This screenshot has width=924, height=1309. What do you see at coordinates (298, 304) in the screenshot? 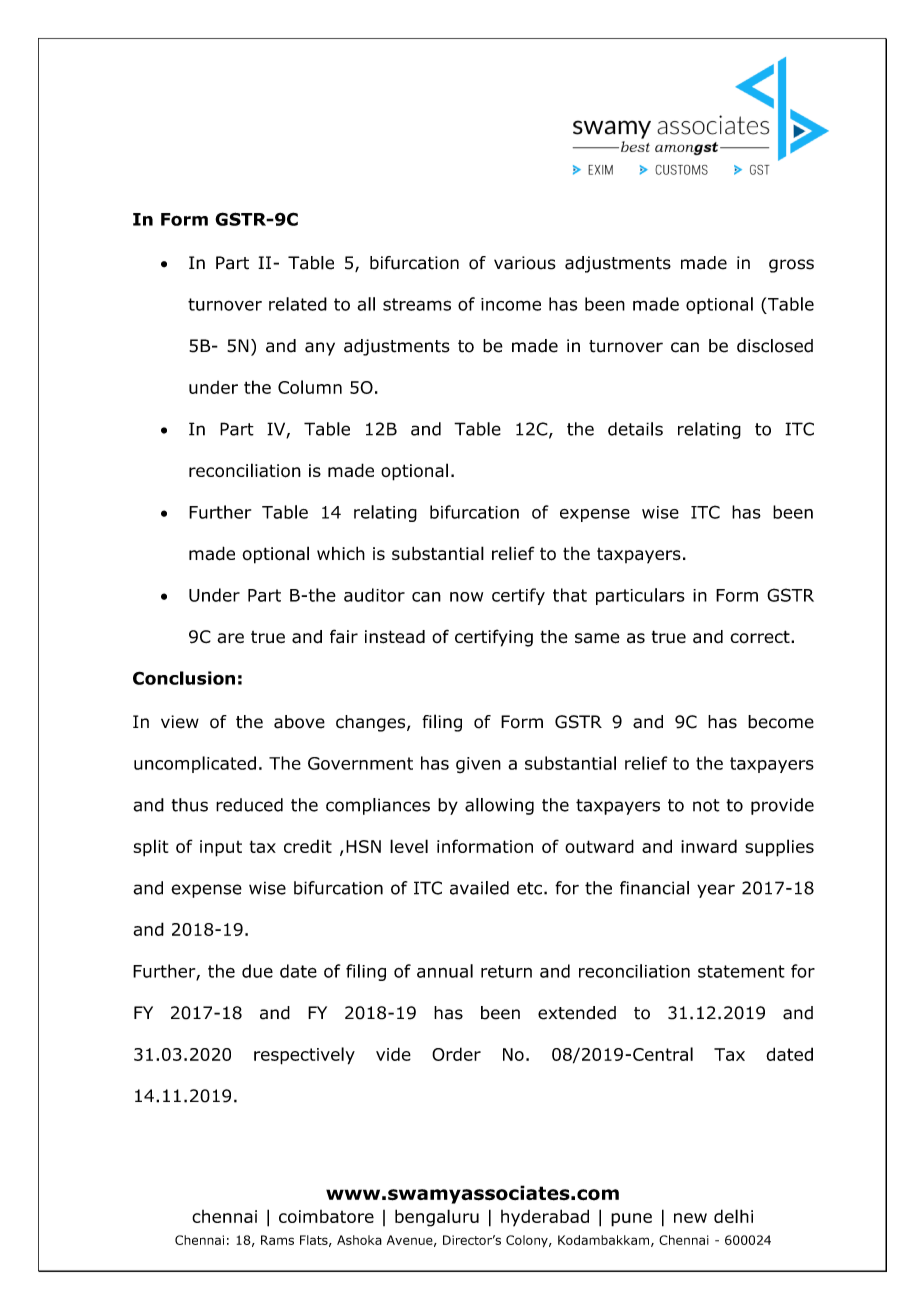
I see `related` at bounding box center [298, 304].
